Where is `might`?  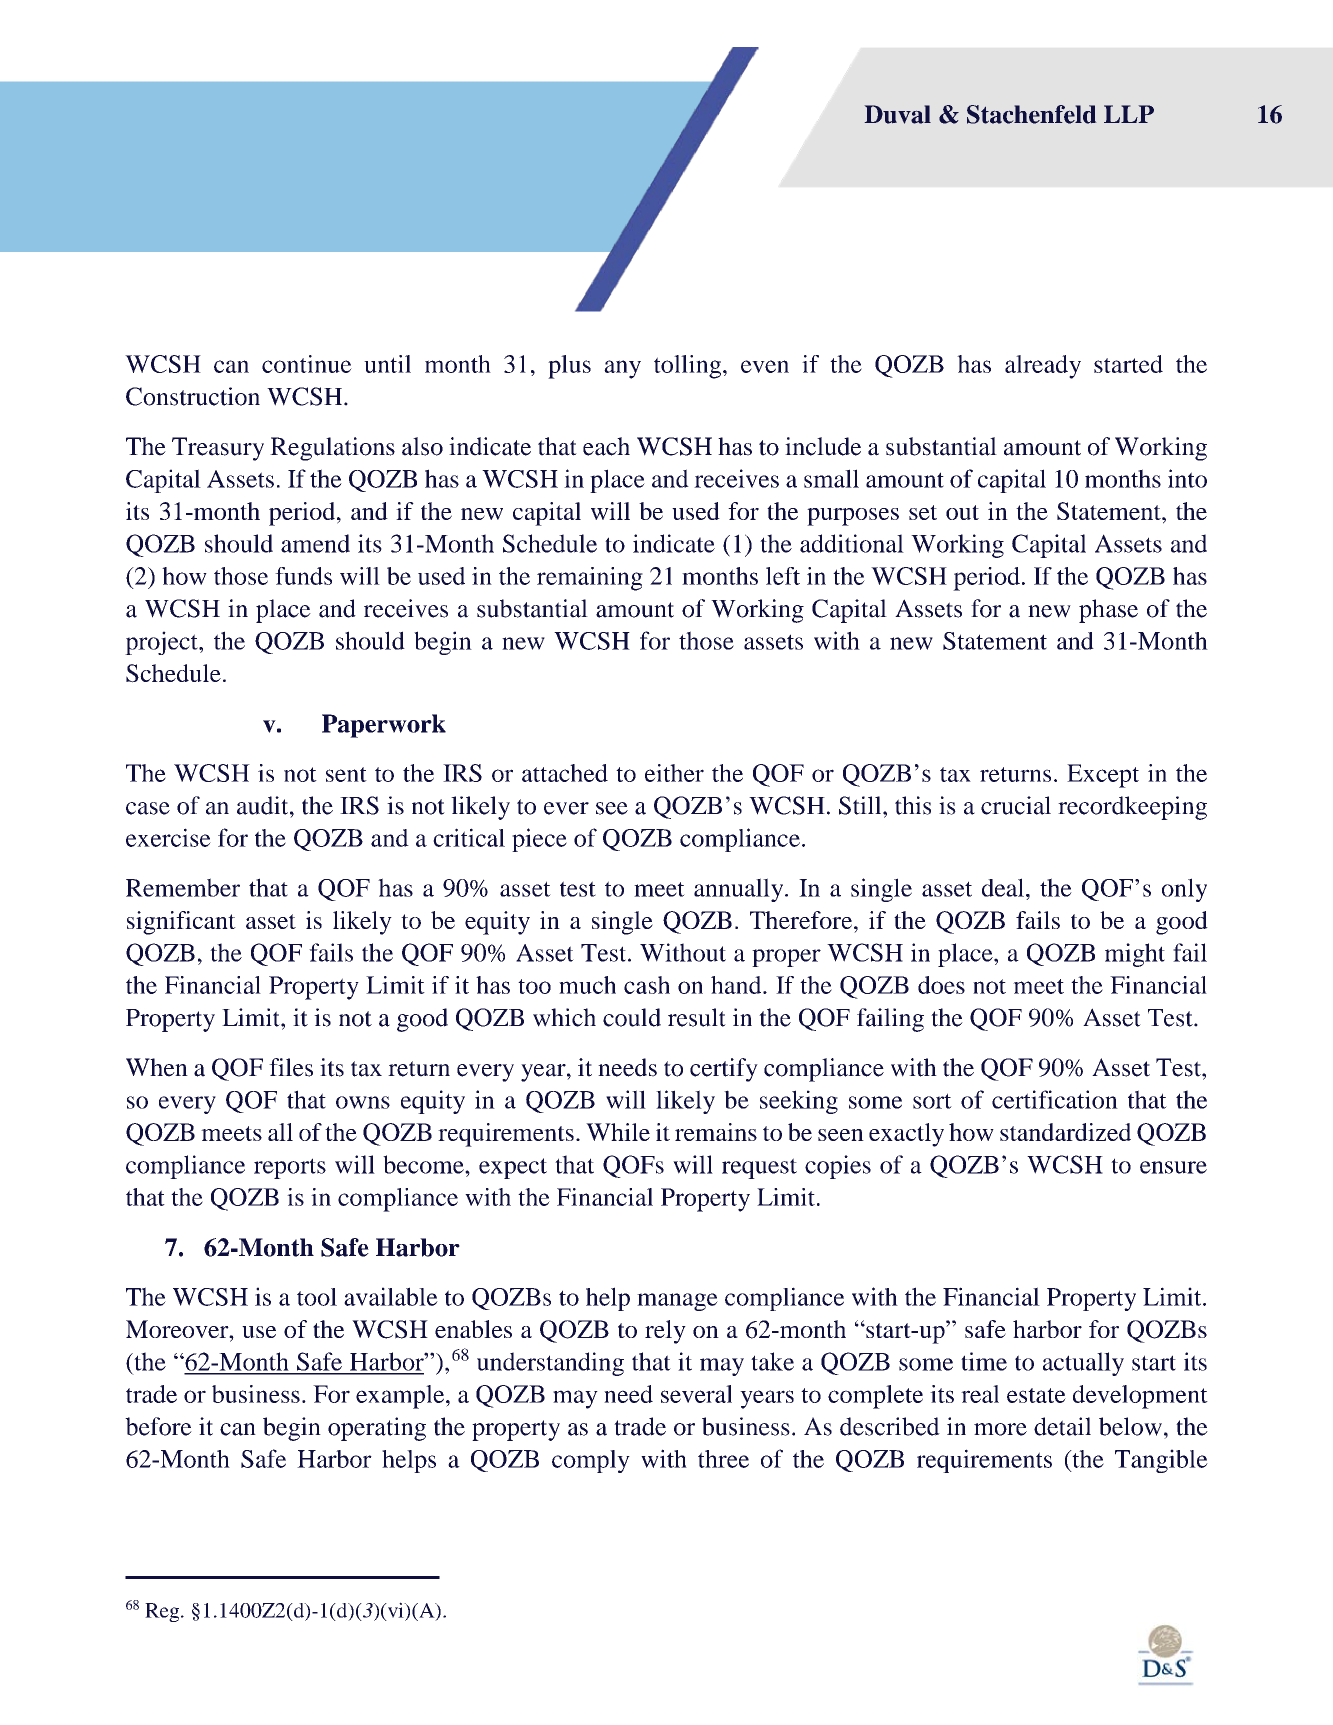 might is located at coordinates (1135, 955).
